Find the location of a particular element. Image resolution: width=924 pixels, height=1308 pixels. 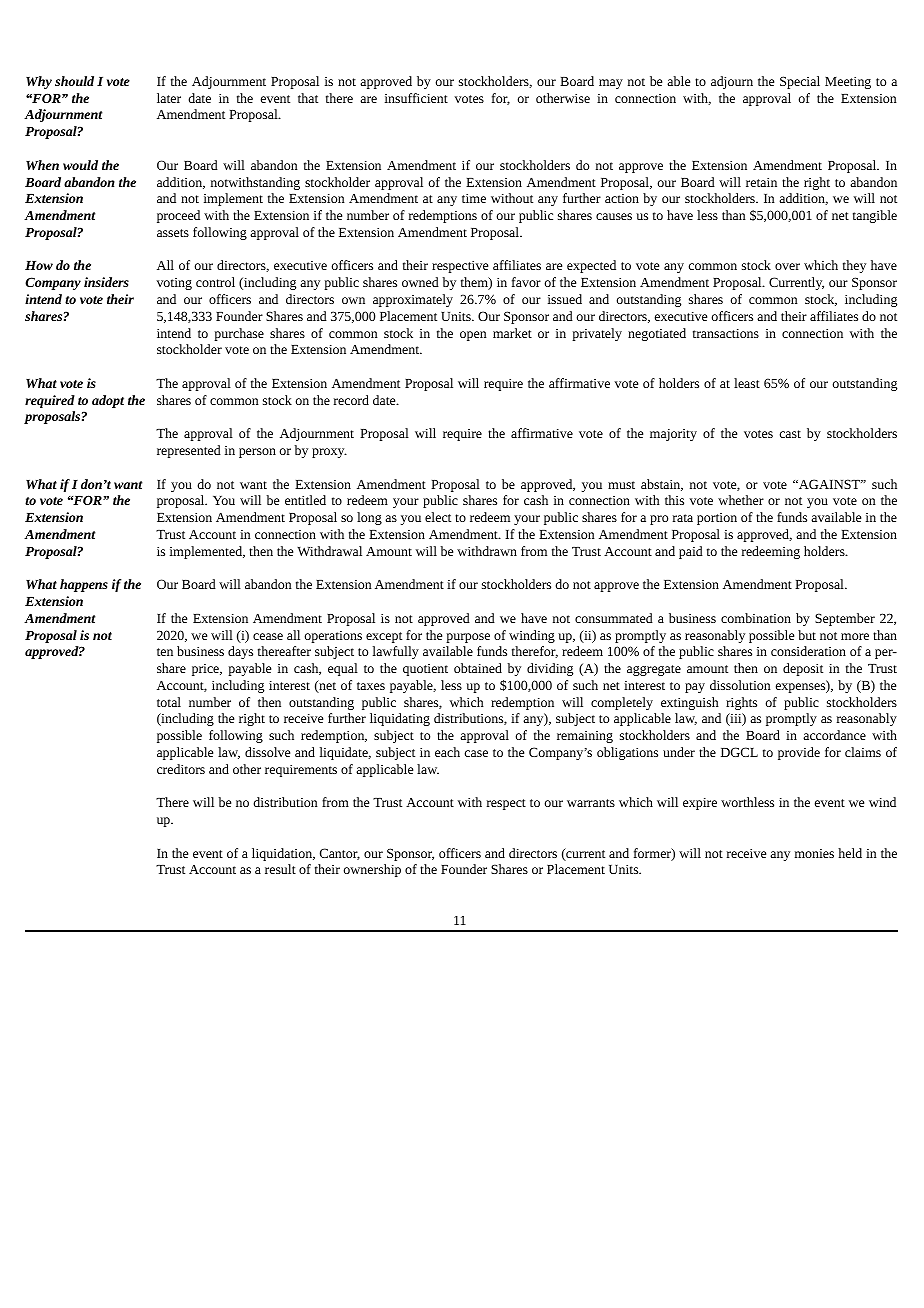

open is located at coordinates (473, 336).
